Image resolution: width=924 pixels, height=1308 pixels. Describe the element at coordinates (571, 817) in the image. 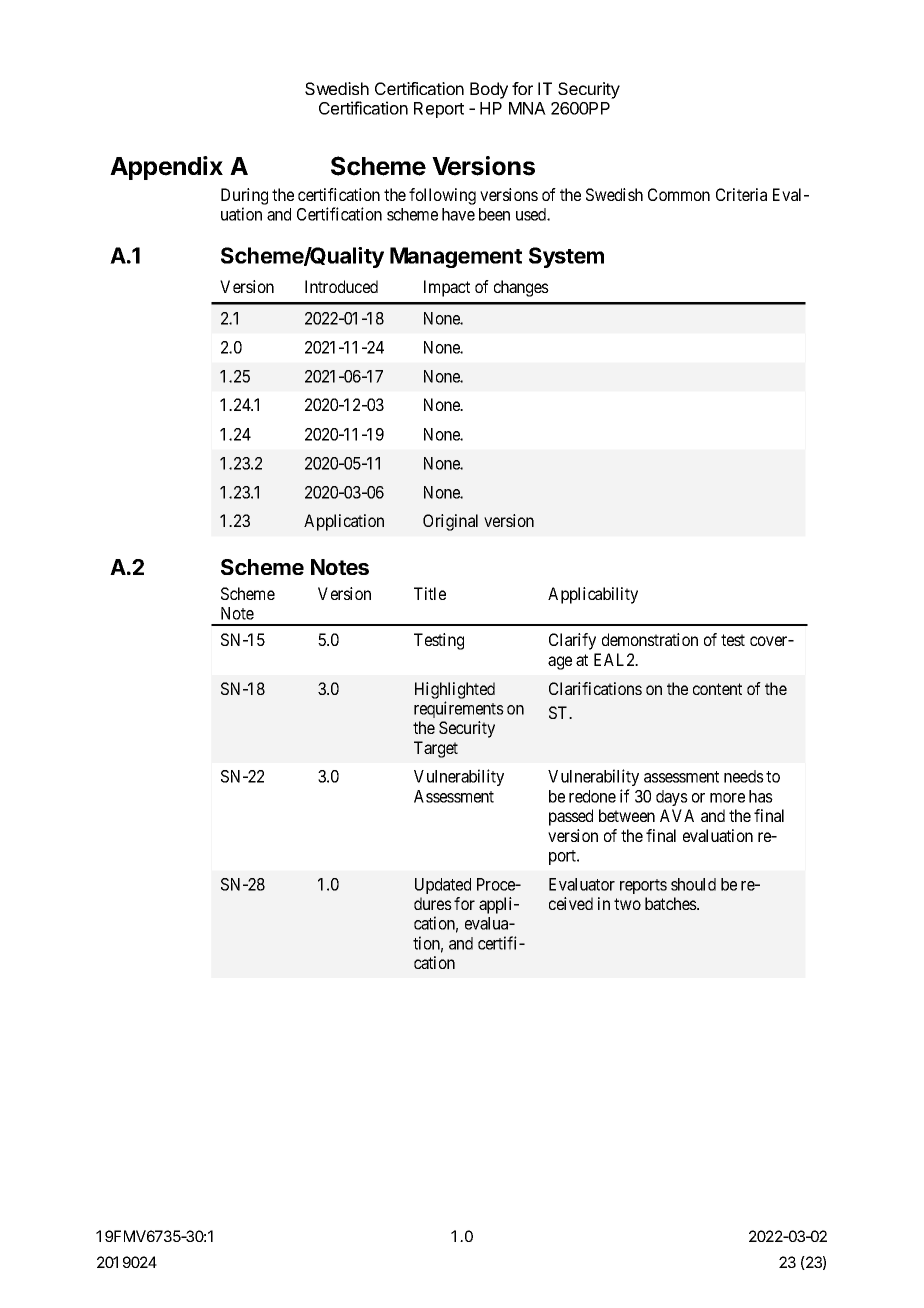

I see `passed` at that location.
